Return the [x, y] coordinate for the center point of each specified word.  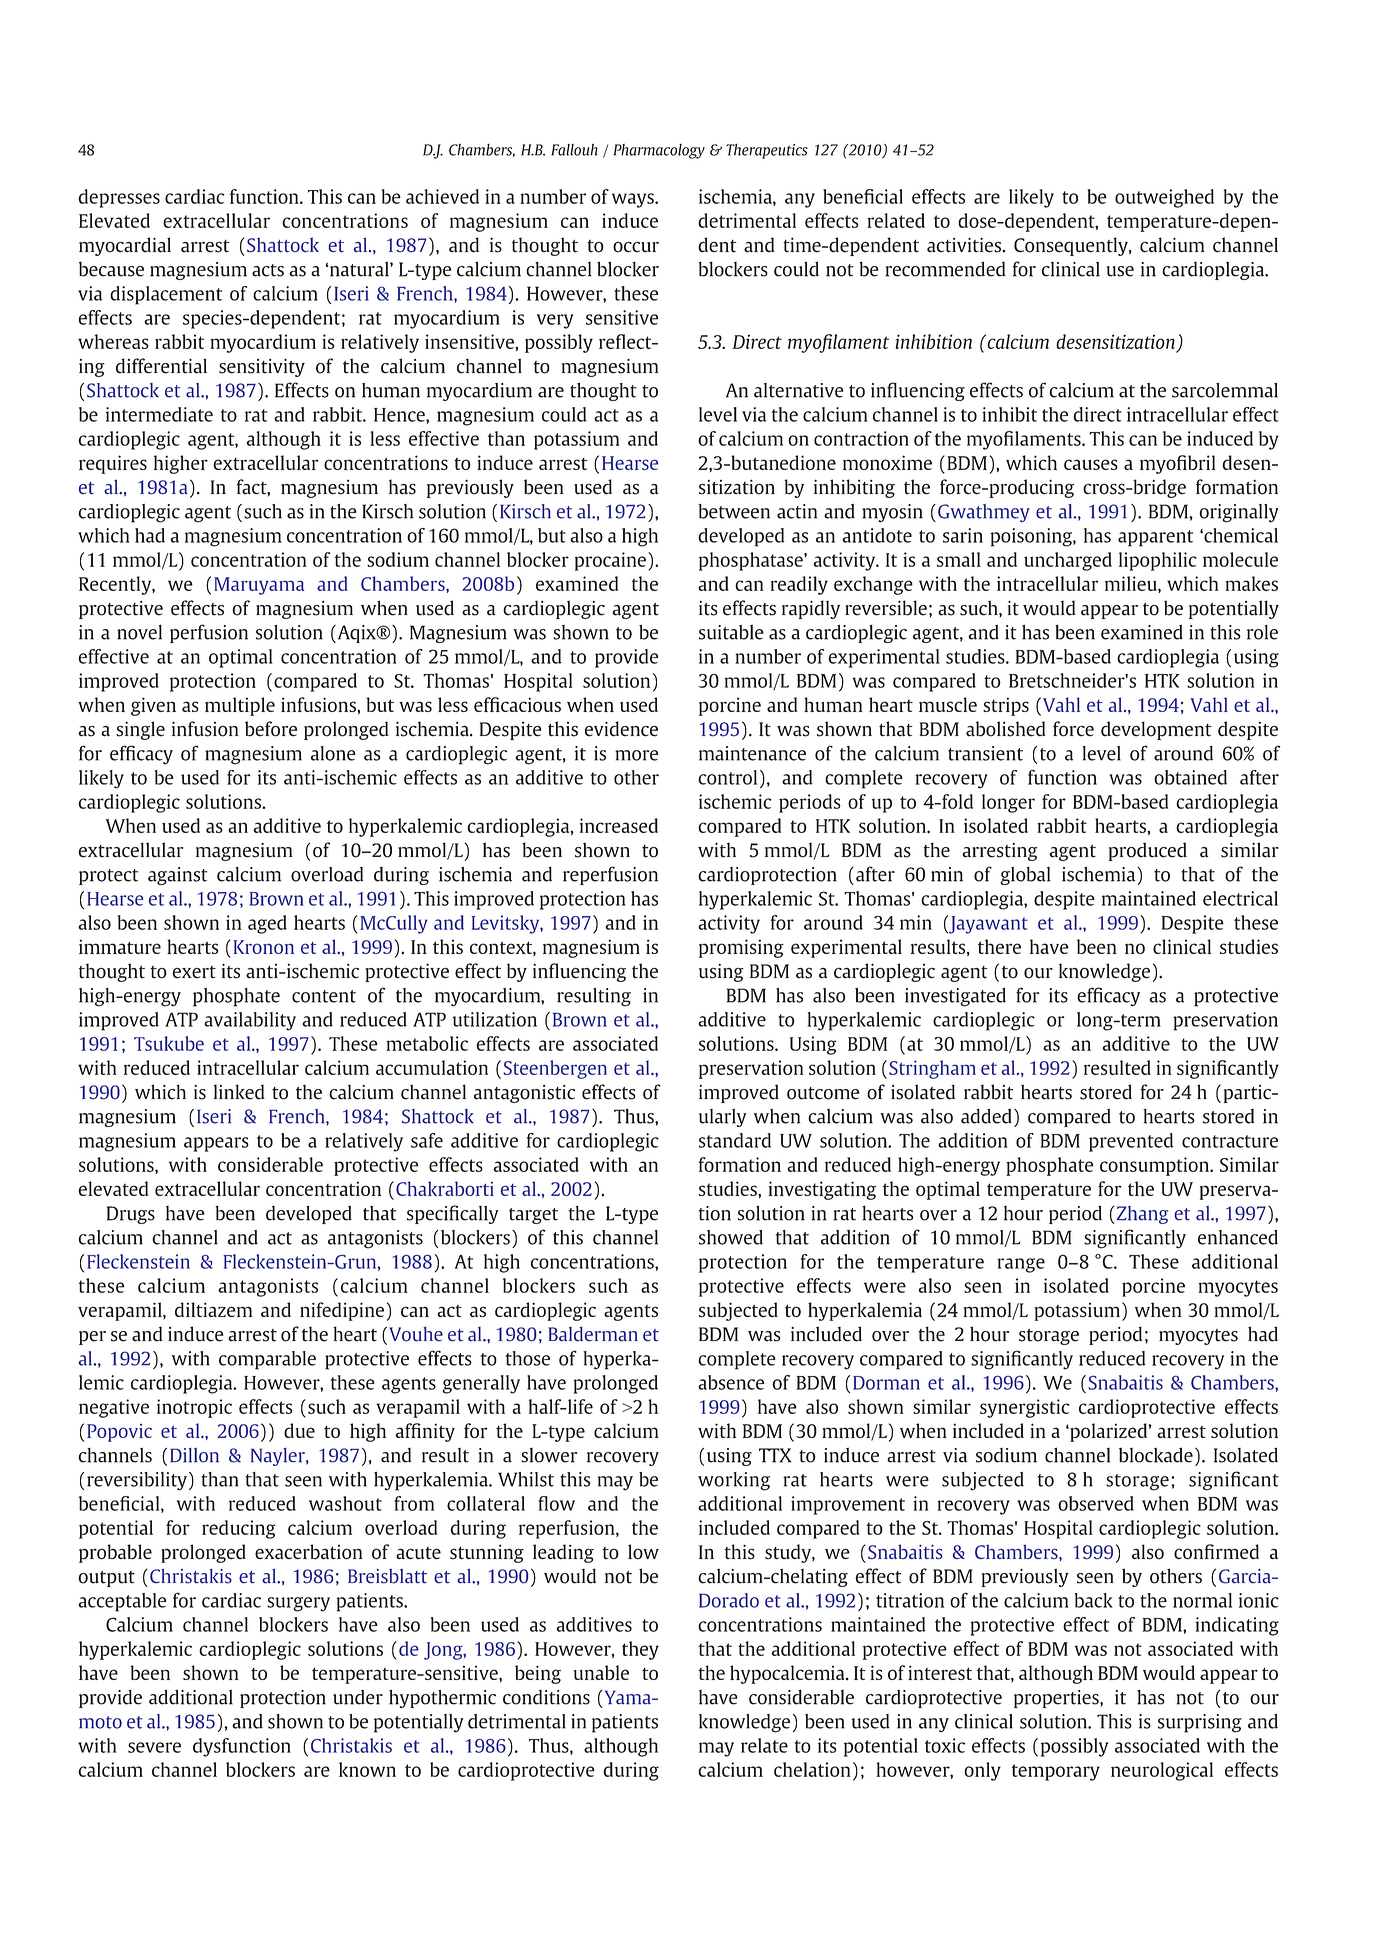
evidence [621, 729]
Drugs [131, 1215]
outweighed [1164, 198]
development [1156, 730]
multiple [240, 706]
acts [268, 270]
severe [154, 1747]
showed [731, 1237]
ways [634, 200]
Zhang [1141, 1215]
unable [601, 1672]
